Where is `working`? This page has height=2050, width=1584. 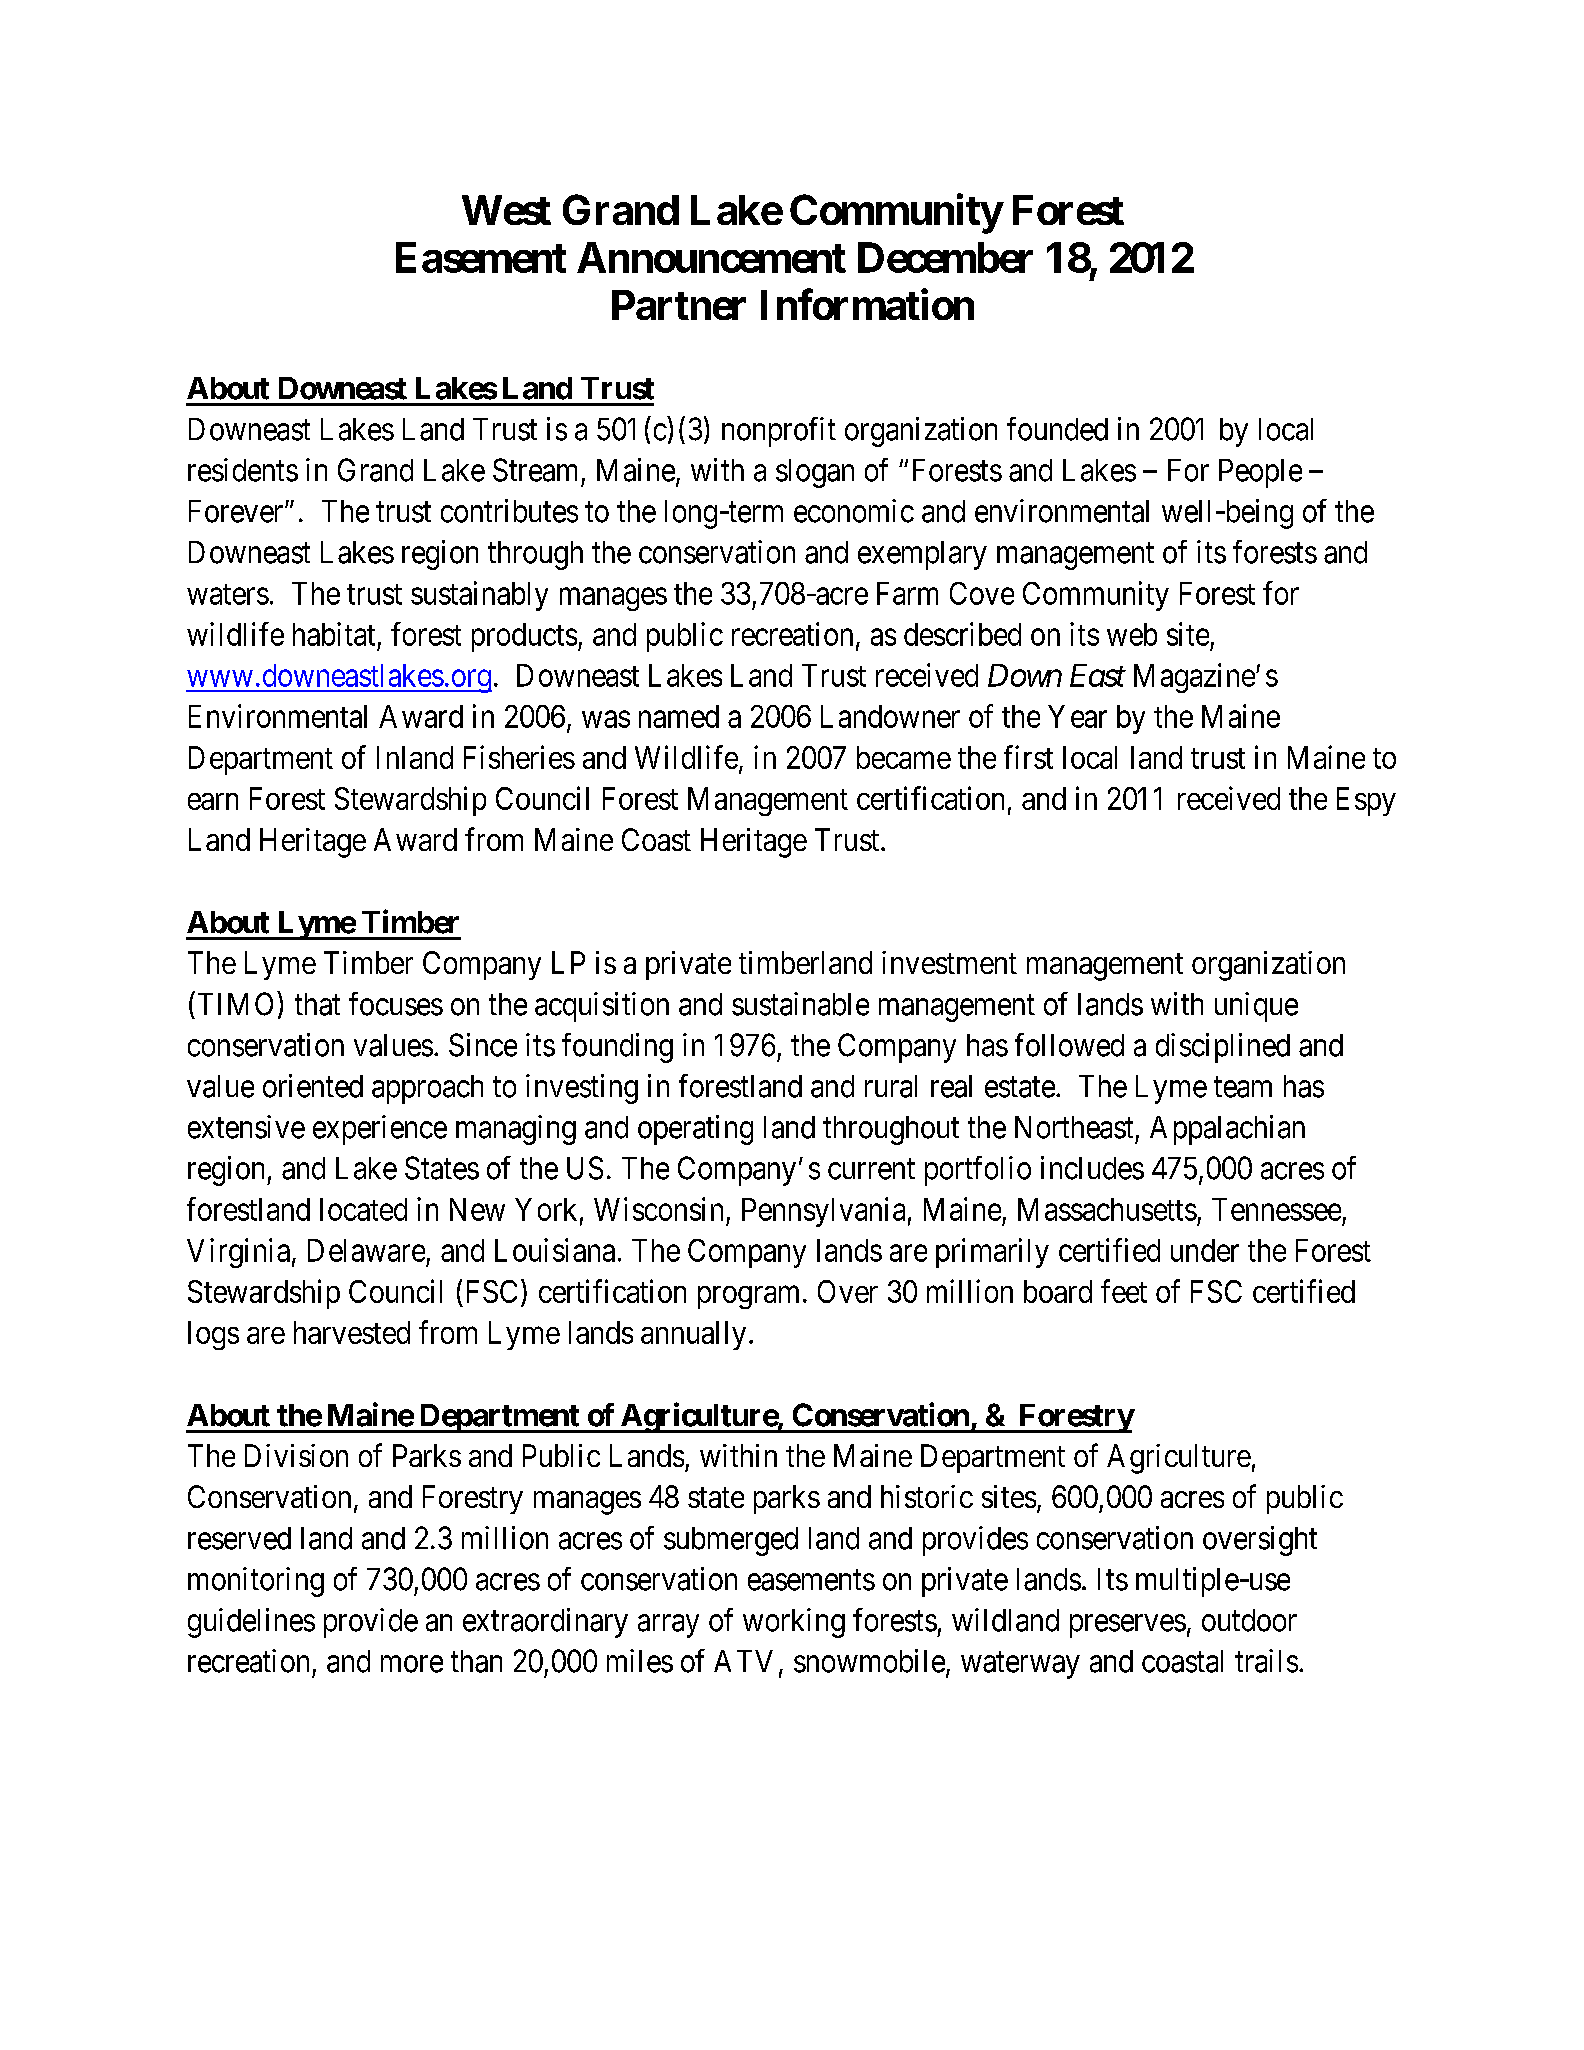 working is located at coordinates (794, 1623).
